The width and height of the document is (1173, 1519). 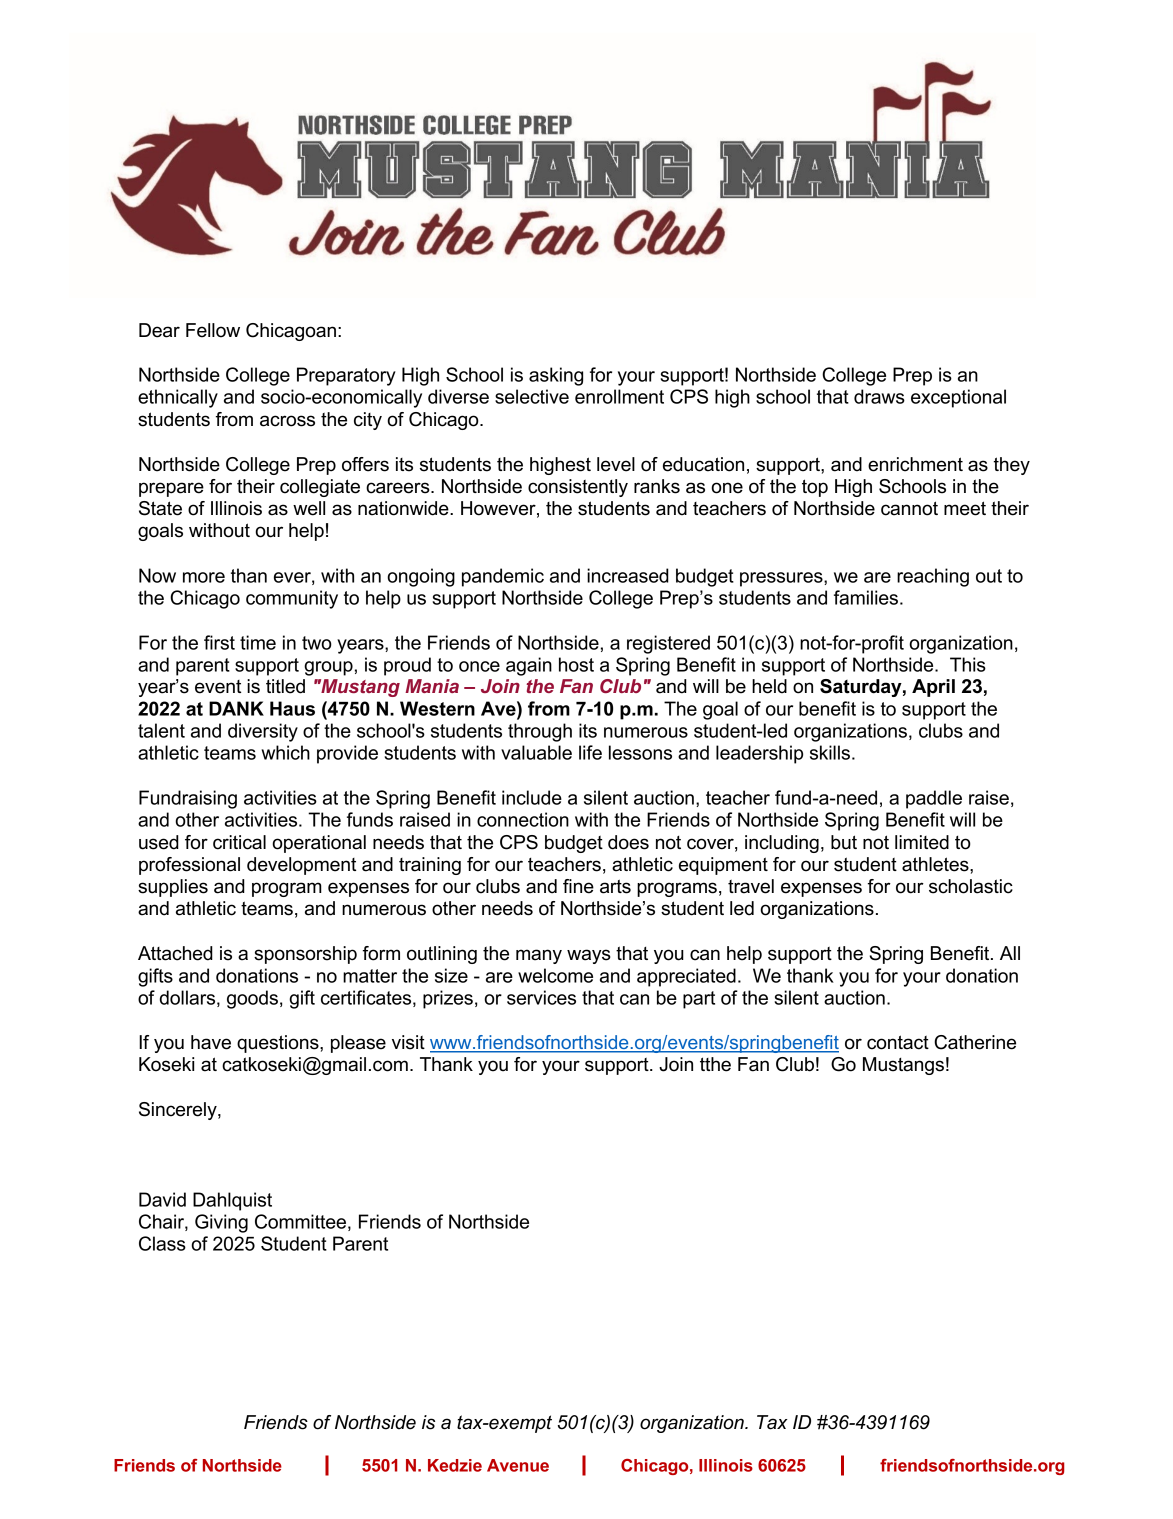 What do you see at coordinates (715, 1064) in the document?
I see `tthe` at bounding box center [715, 1064].
